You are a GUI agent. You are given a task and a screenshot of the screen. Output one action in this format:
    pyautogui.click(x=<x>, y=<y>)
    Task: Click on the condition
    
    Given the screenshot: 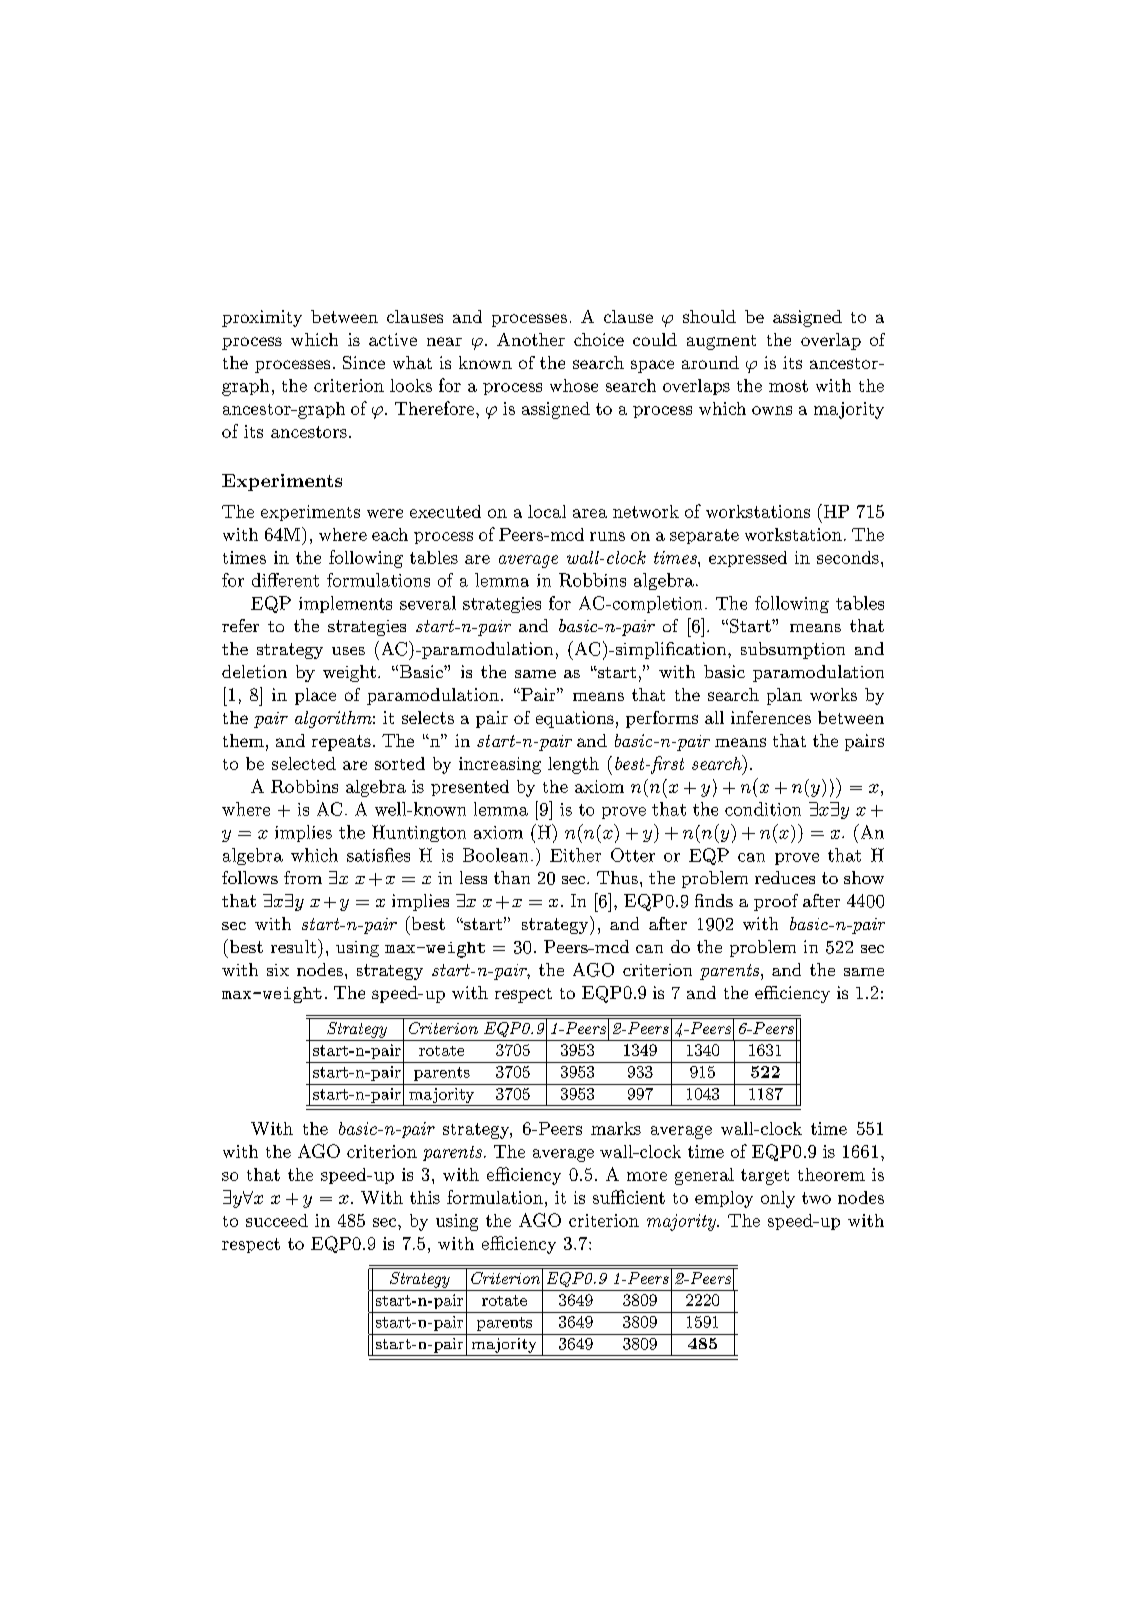 What is the action you would take?
    pyautogui.click(x=763, y=809)
